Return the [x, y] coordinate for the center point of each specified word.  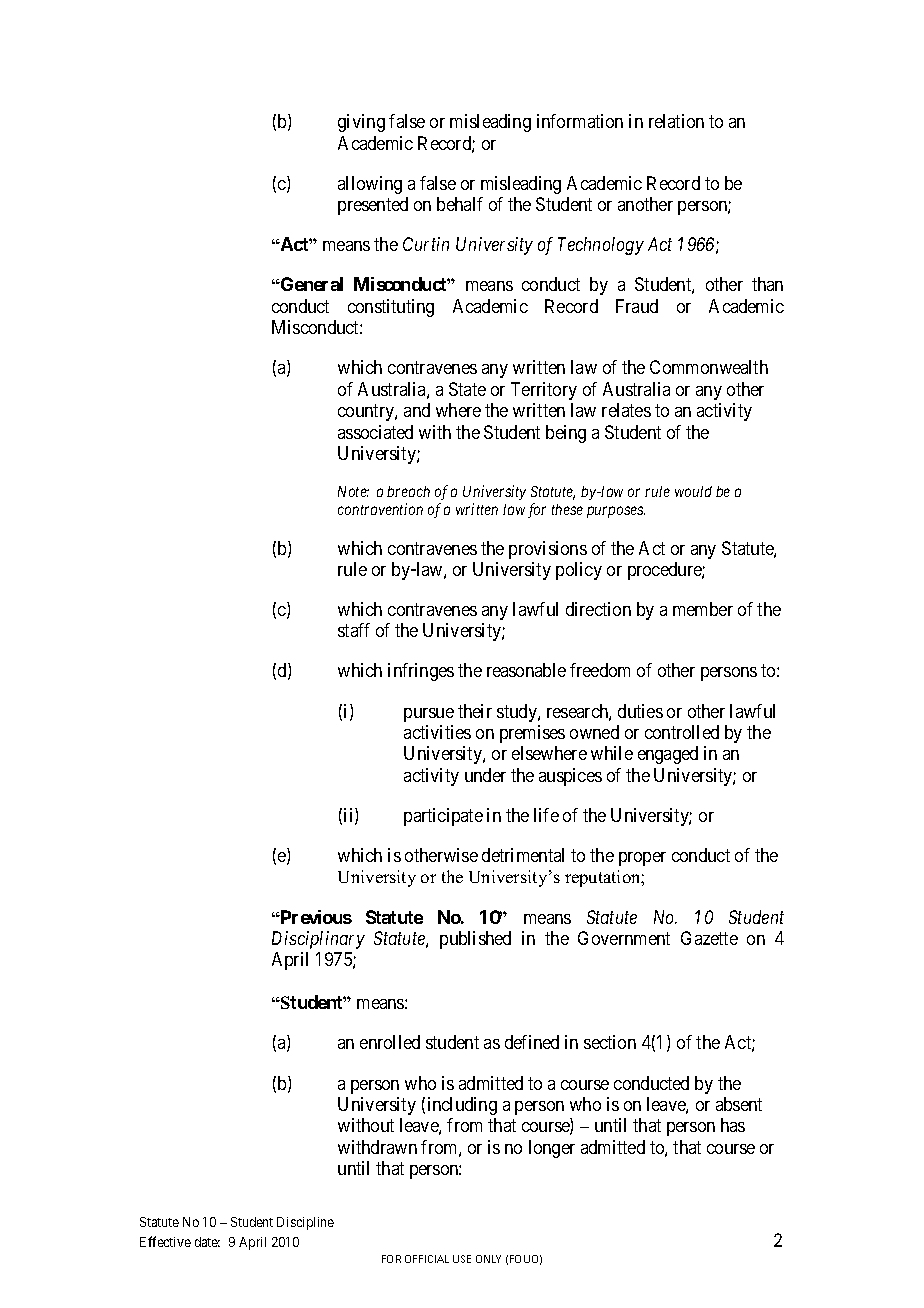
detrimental [523, 855]
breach [408, 491]
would [693, 491]
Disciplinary [318, 940]
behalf [460, 204]
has [733, 1125]
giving [361, 123]
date [207, 1242]
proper [642, 859]
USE [462, 1259]
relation [676, 121]
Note [353, 491]
